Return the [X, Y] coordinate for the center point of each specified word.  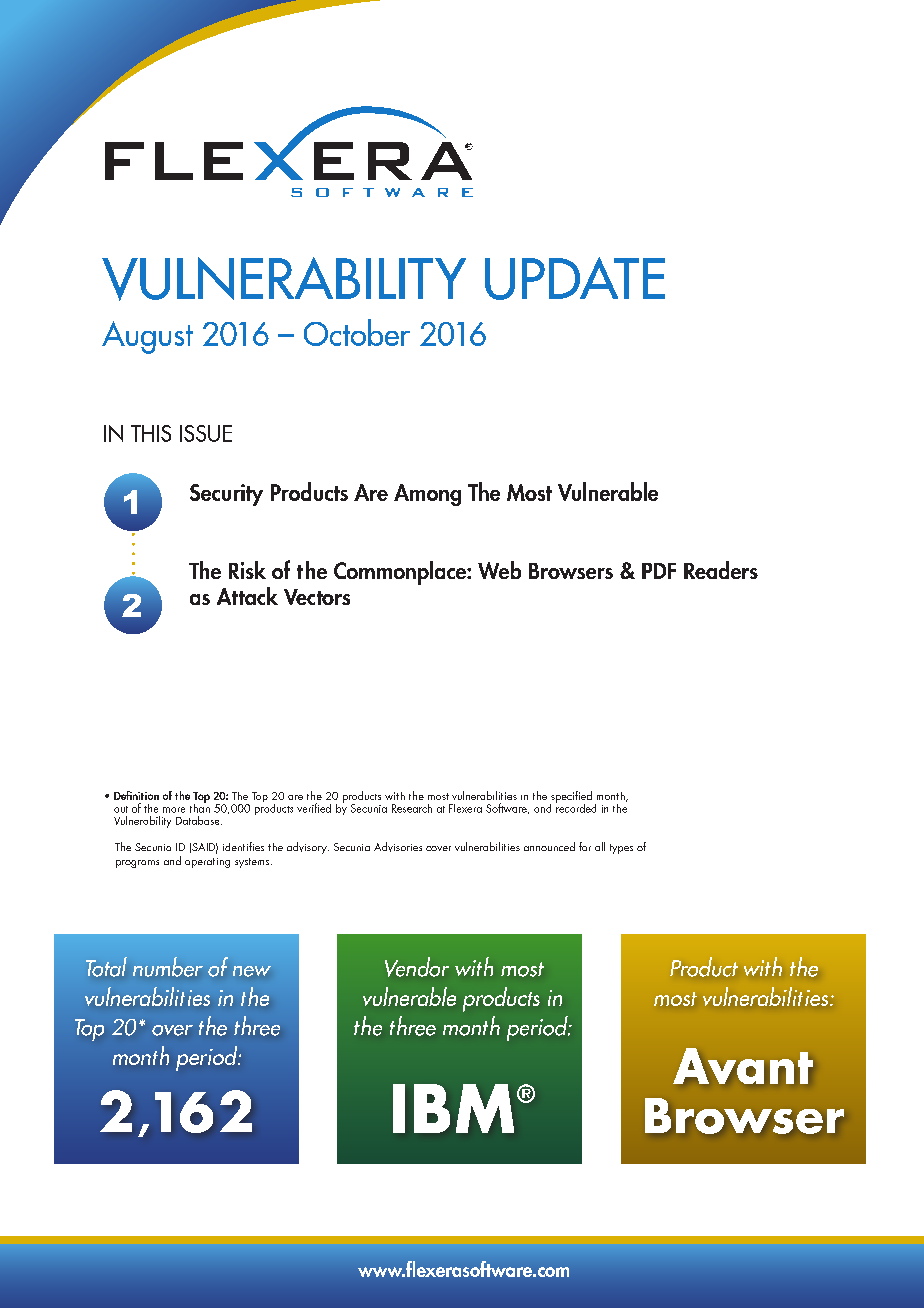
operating [207, 863]
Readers [721, 570]
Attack [247, 596]
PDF [659, 571]
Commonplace [401, 573]
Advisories [398, 847]
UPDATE [575, 278]
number [168, 967]
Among [427, 495]
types [621, 849]
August [147, 337]
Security [226, 495]
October [357, 332]
